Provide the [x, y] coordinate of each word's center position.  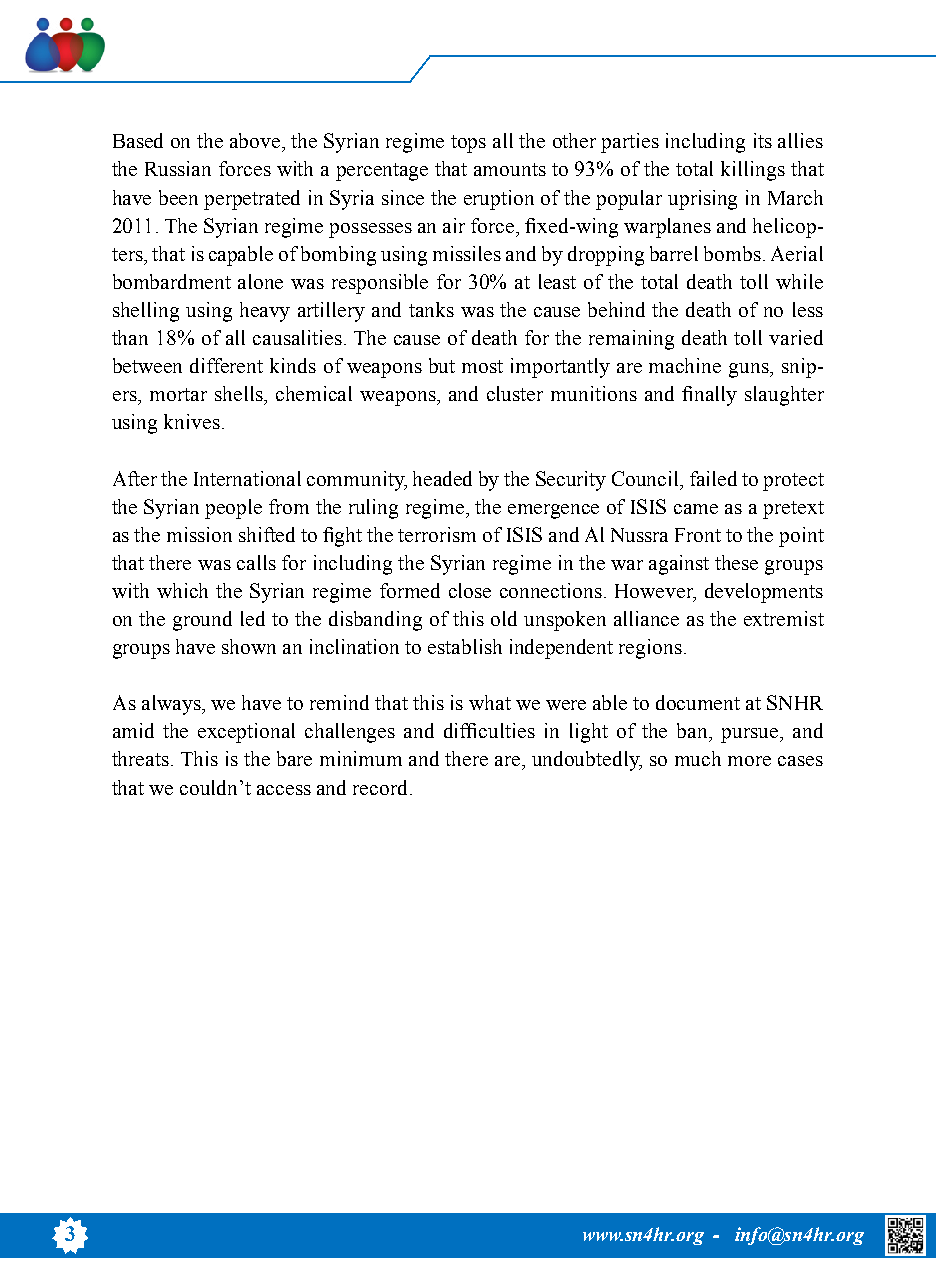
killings [753, 171]
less [808, 309]
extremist [784, 618]
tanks [431, 309]
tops [468, 144]
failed [713, 478]
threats [140, 758]
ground [202, 621]
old [504, 618]
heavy [265, 312]
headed [442, 478]
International [247, 478]
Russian [178, 168]
